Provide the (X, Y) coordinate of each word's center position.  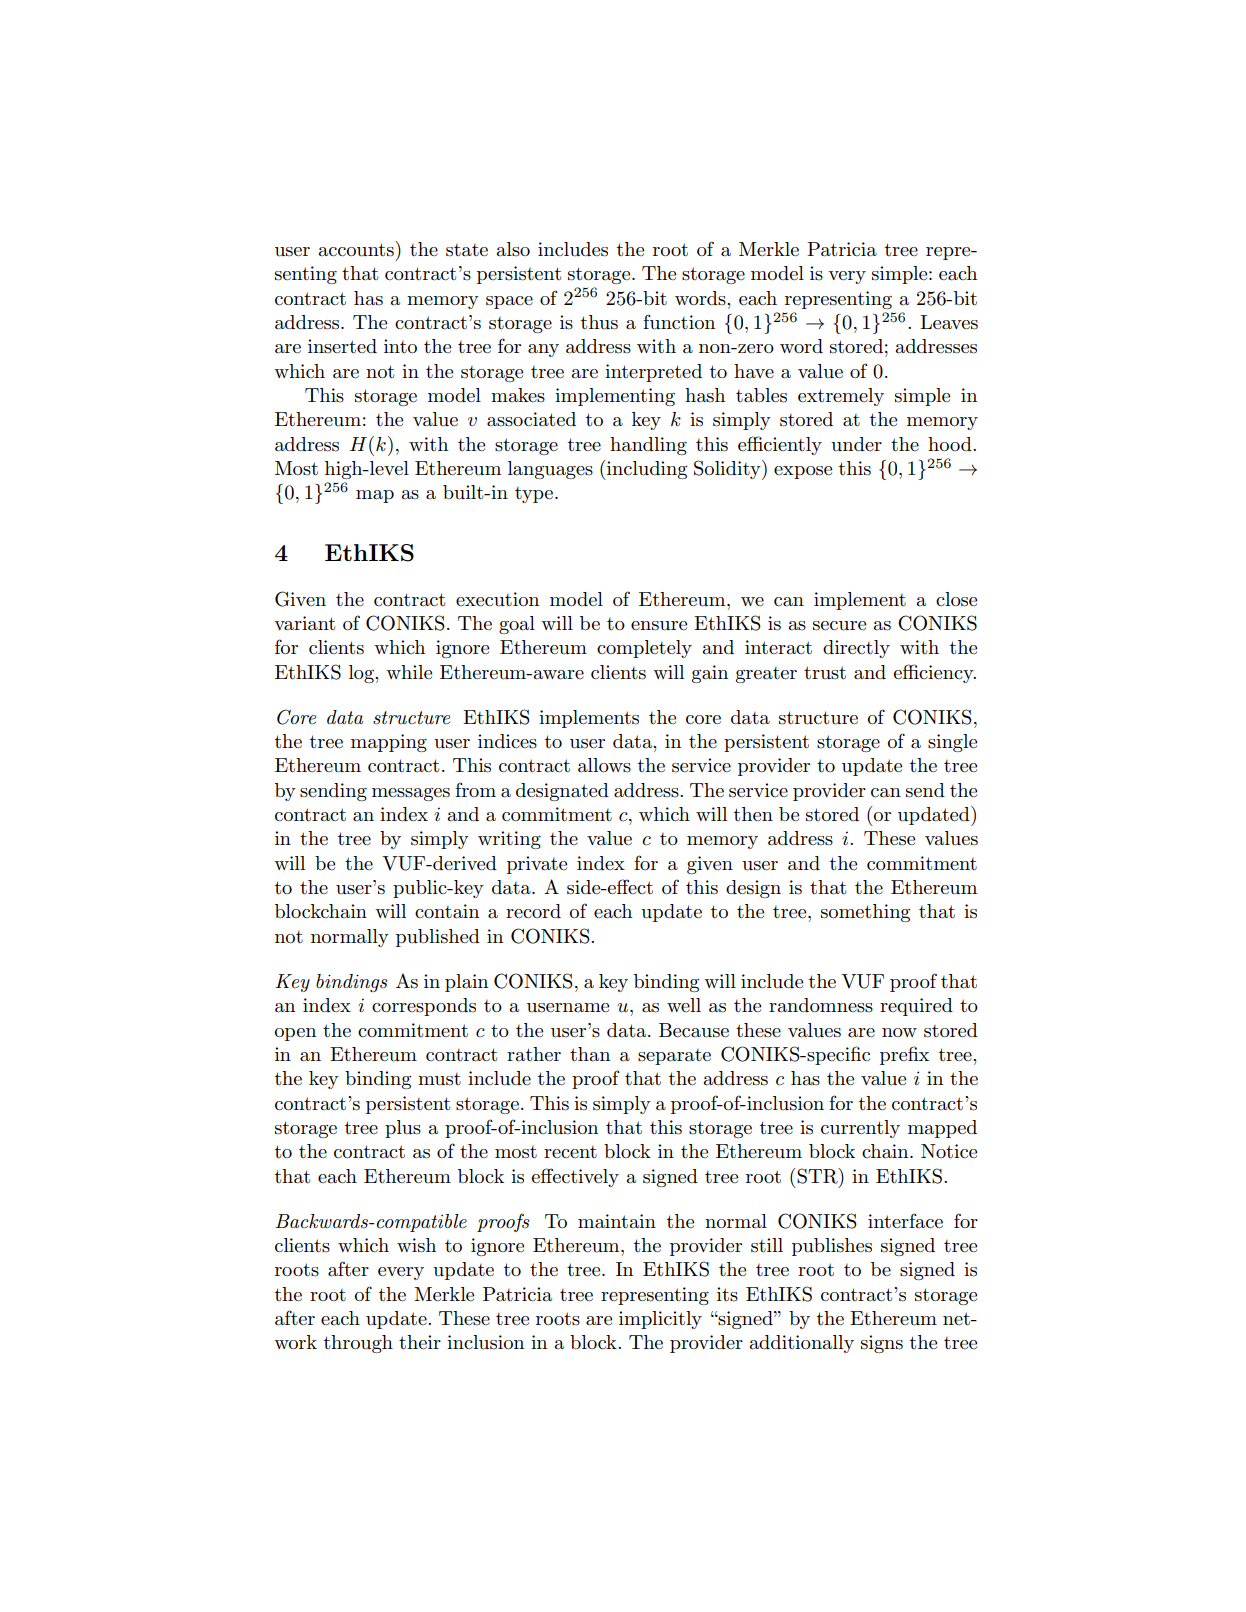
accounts (357, 249)
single (952, 743)
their (420, 1342)
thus (599, 322)
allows (604, 765)
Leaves (949, 322)
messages (411, 794)
